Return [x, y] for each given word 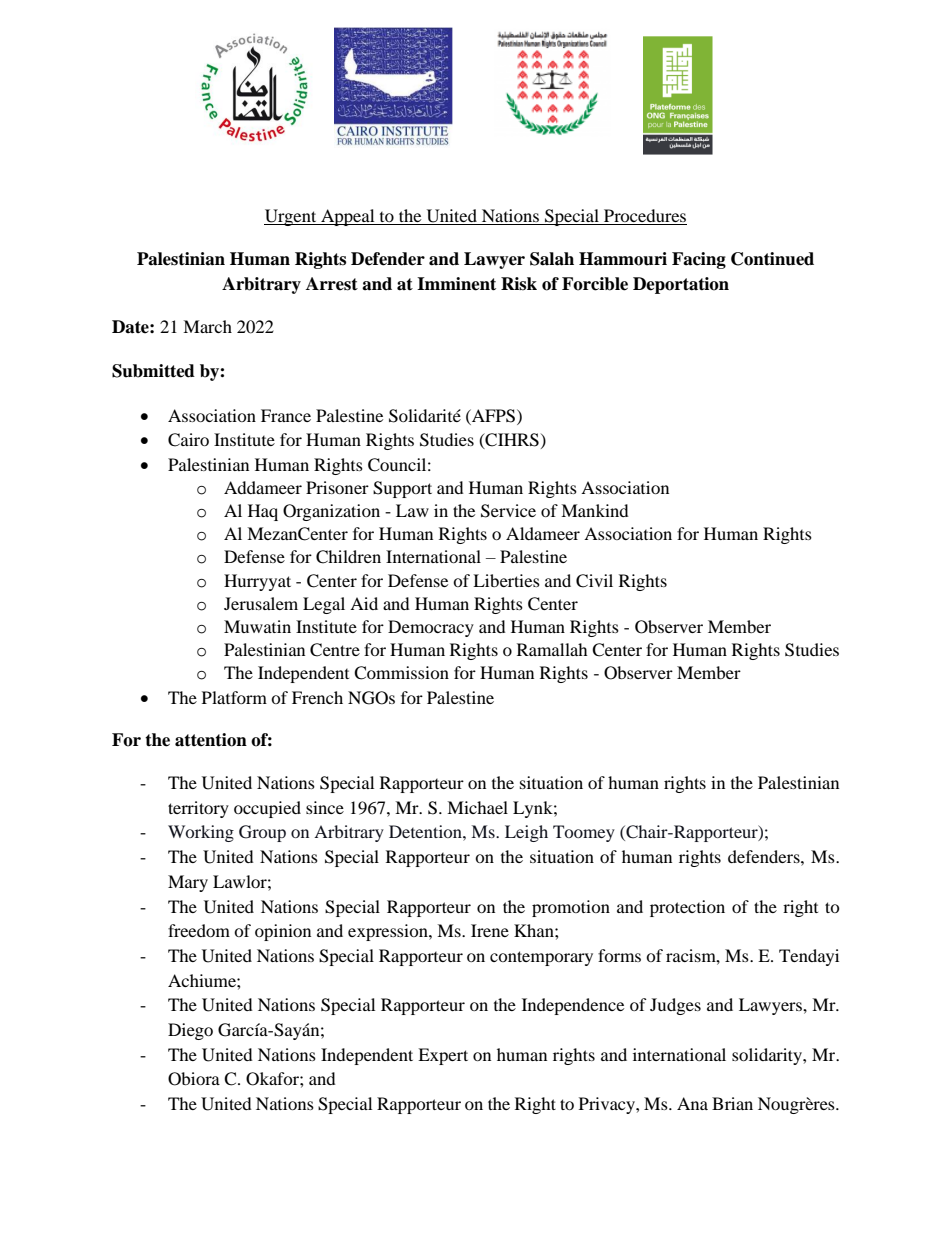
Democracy [431, 628]
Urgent [291, 217]
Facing [699, 260]
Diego [190, 1031]
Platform [234, 697]
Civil [594, 581]
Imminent [456, 284]
